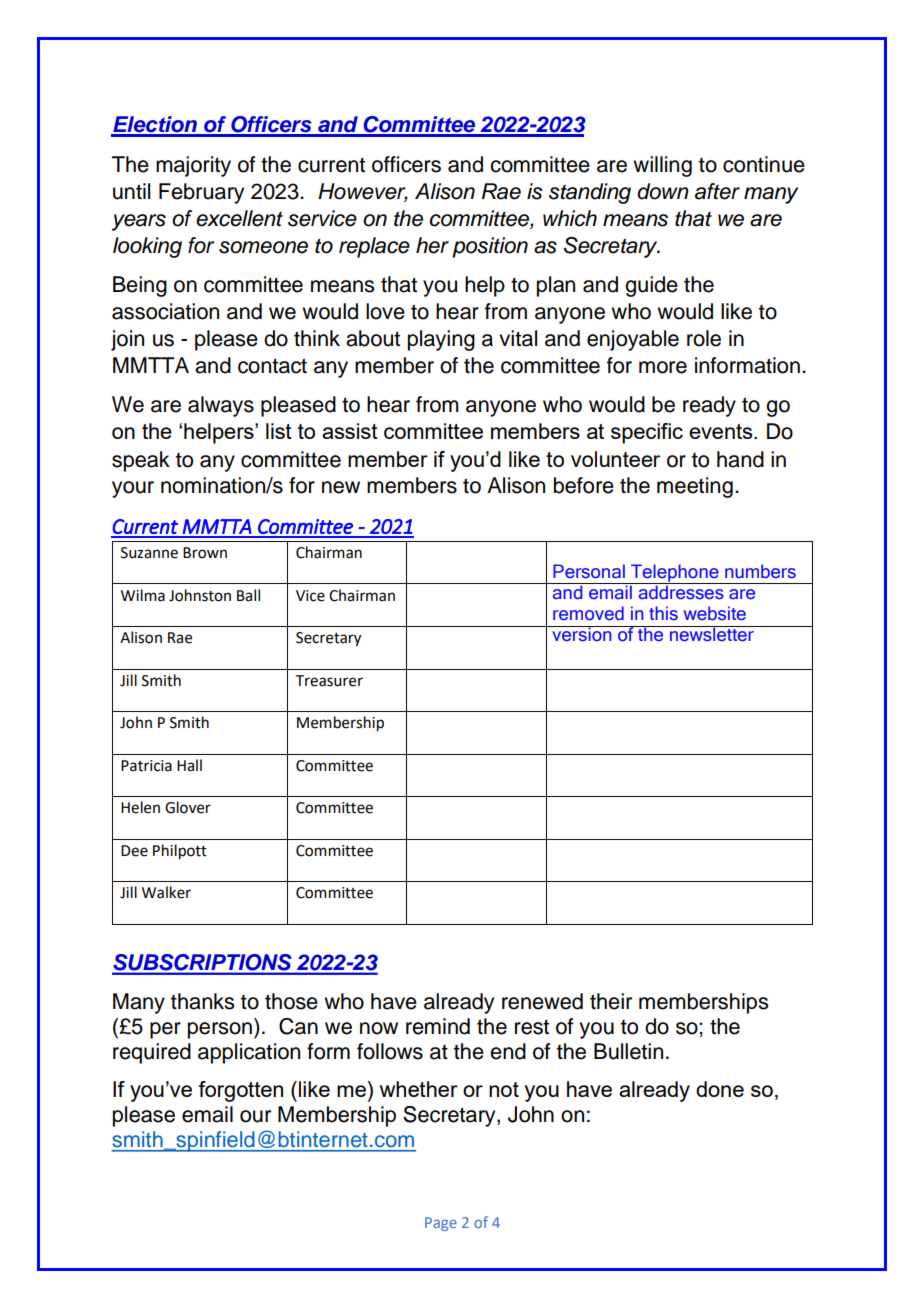  Describe the element at coordinates (202, 1001) in the image. I see `thanks` at that location.
